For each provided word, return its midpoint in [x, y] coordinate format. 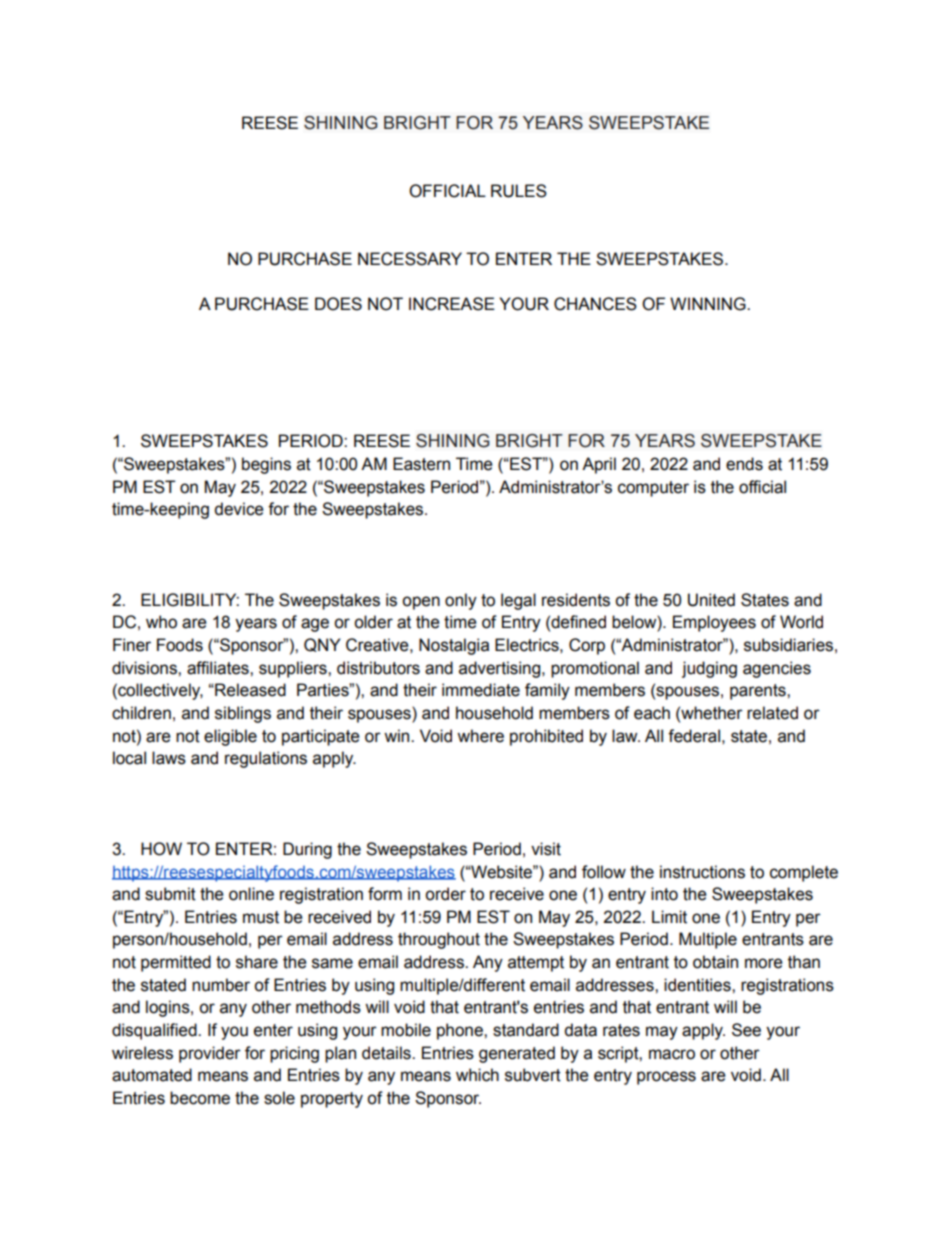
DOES [338, 304]
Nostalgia [454, 646]
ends [744, 464]
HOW [161, 849]
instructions [702, 872]
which [477, 1075]
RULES [519, 191]
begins [266, 465]
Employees [714, 623]
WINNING [709, 304]
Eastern [421, 464]
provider [210, 1054]
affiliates [219, 668]
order [445, 894]
